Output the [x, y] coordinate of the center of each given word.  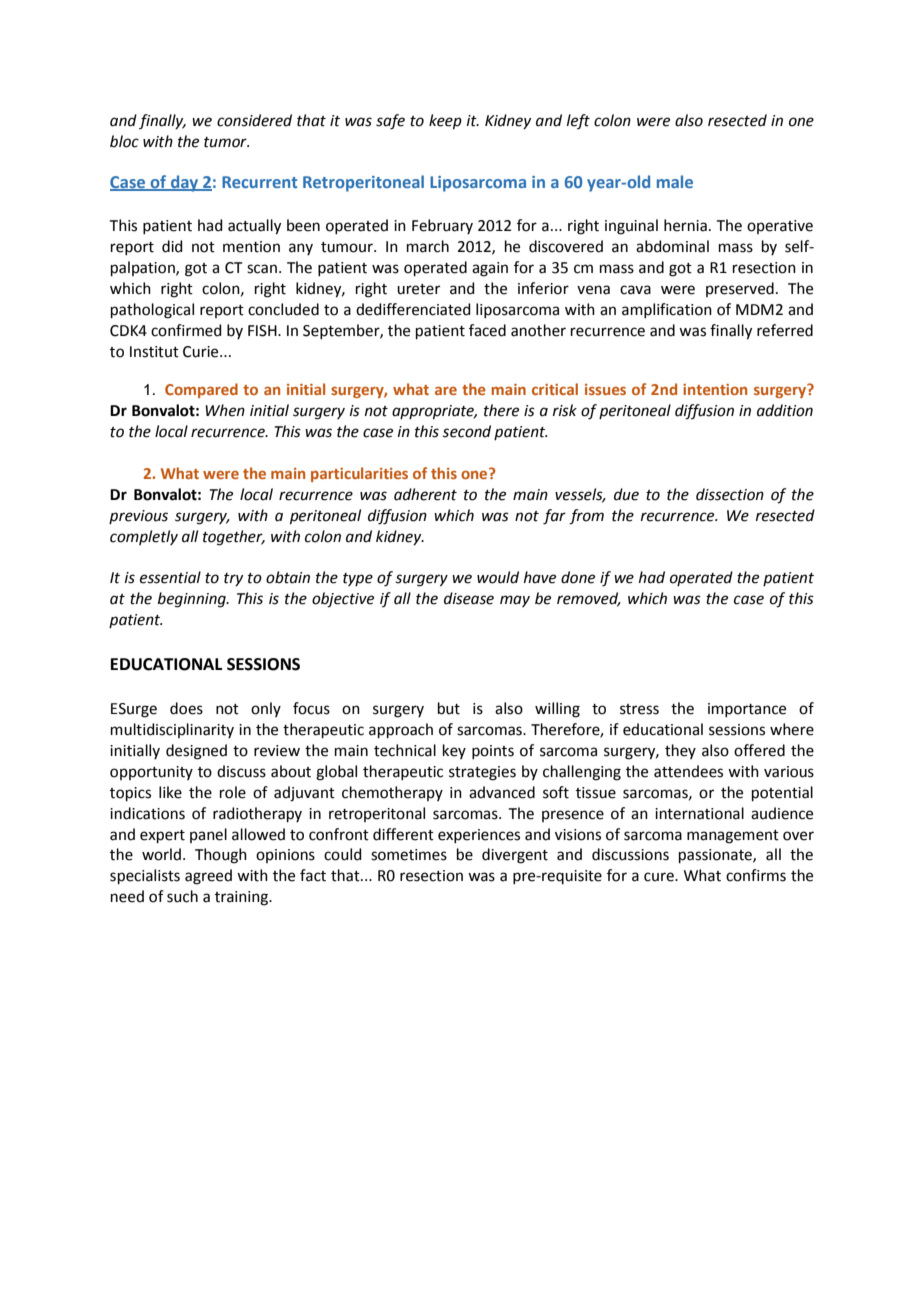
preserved [740, 289]
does [186, 708]
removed [589, 599]
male [675, 181]
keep [445, 122]
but [449, 708]
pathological [152, 311]
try [233, 579]
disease [469, 598]
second [467, 431]
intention [715, 389]
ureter [418, 289]
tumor [226, 142]
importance [747, 710]
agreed [208, 877]
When [225, 410]
